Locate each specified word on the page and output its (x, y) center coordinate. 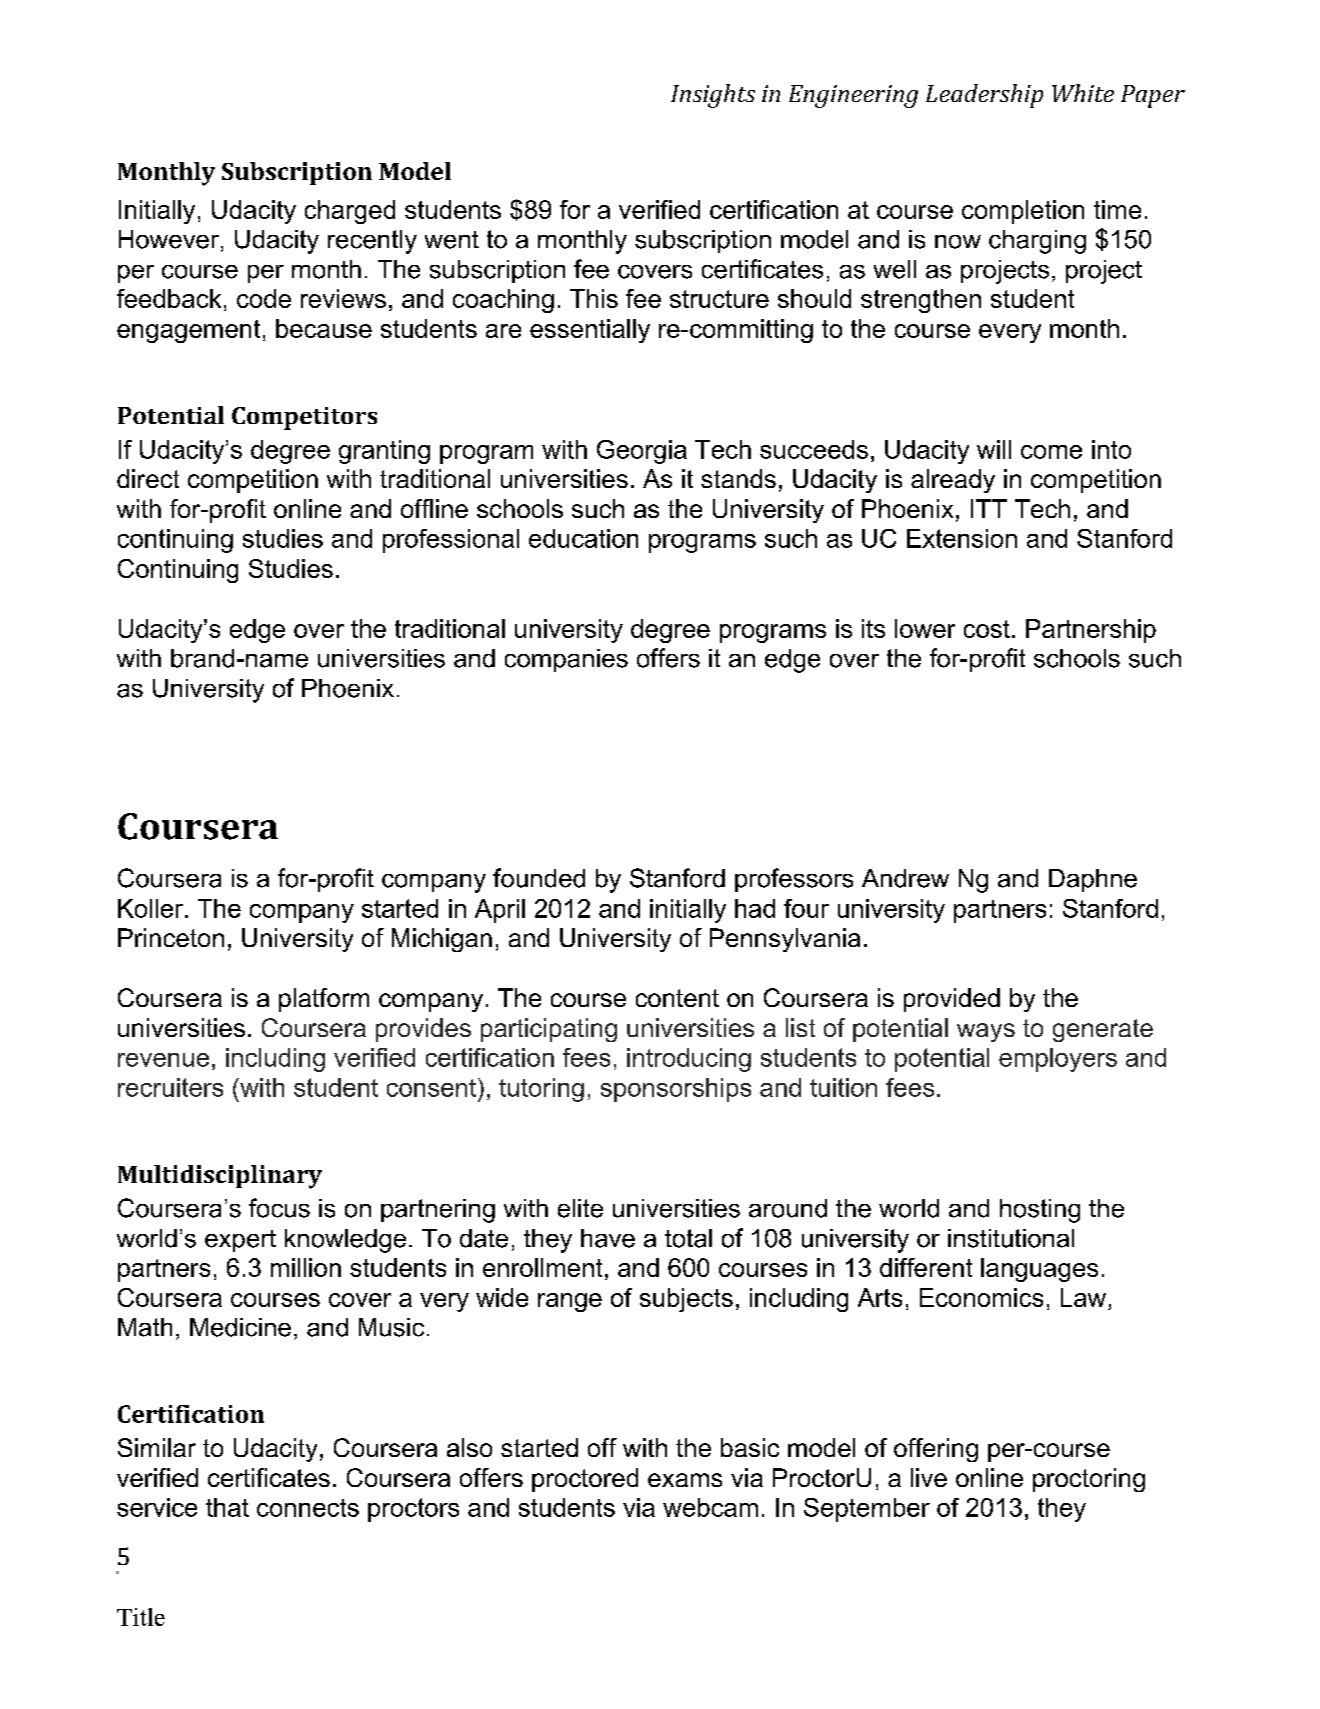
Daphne (1093, 880)
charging (1037, 242)
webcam (710, 1507)
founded (539, 878)
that (227, 1507)
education (583, 538)
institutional (1011, 1238)
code (264, 298)
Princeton (171, 937)
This (594, 298)
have (608, 1238)
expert (240, 1241)
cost (987, 629)
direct (148, 478)
